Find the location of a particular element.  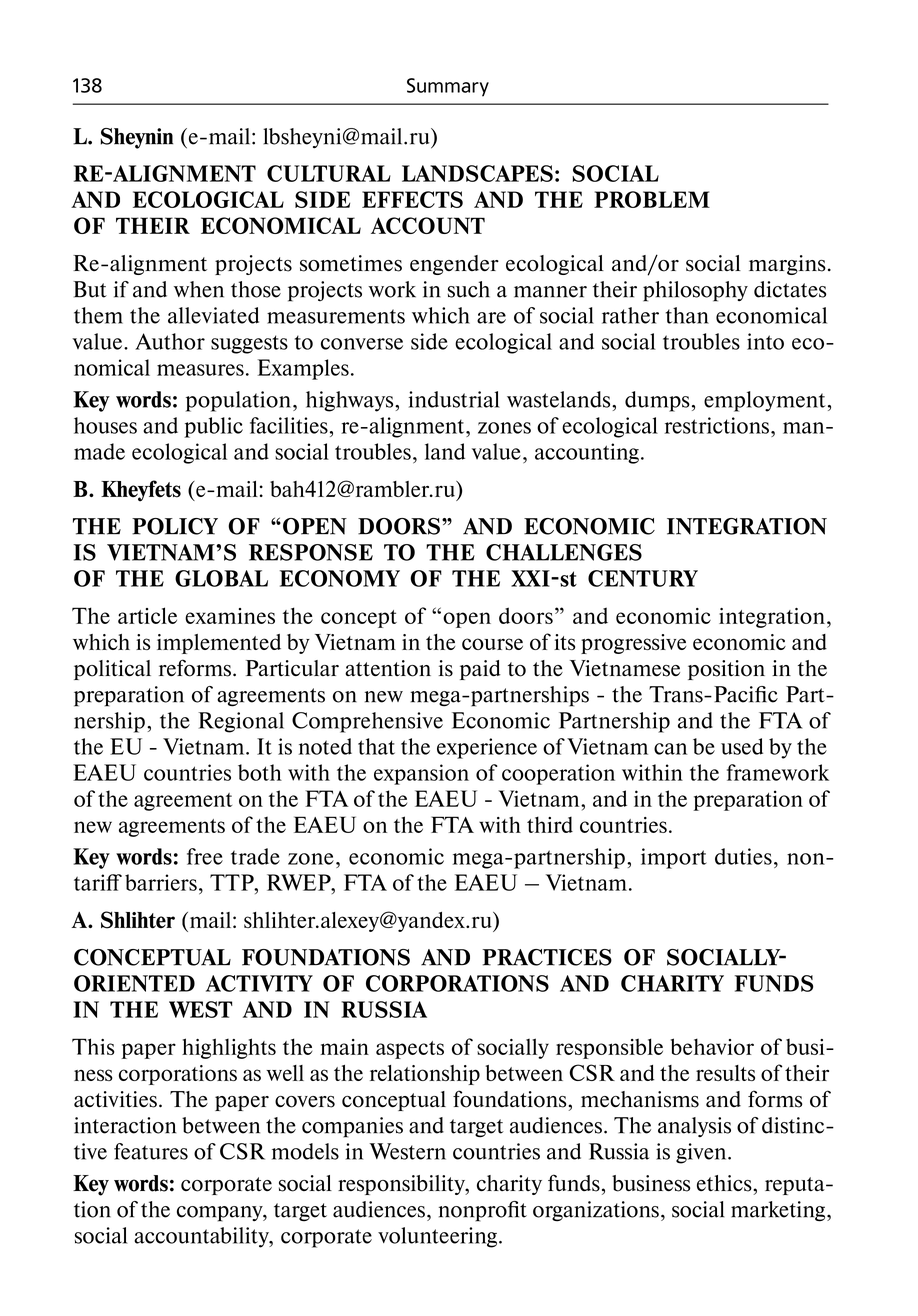

activities is located at coordinates (115, 1099).
